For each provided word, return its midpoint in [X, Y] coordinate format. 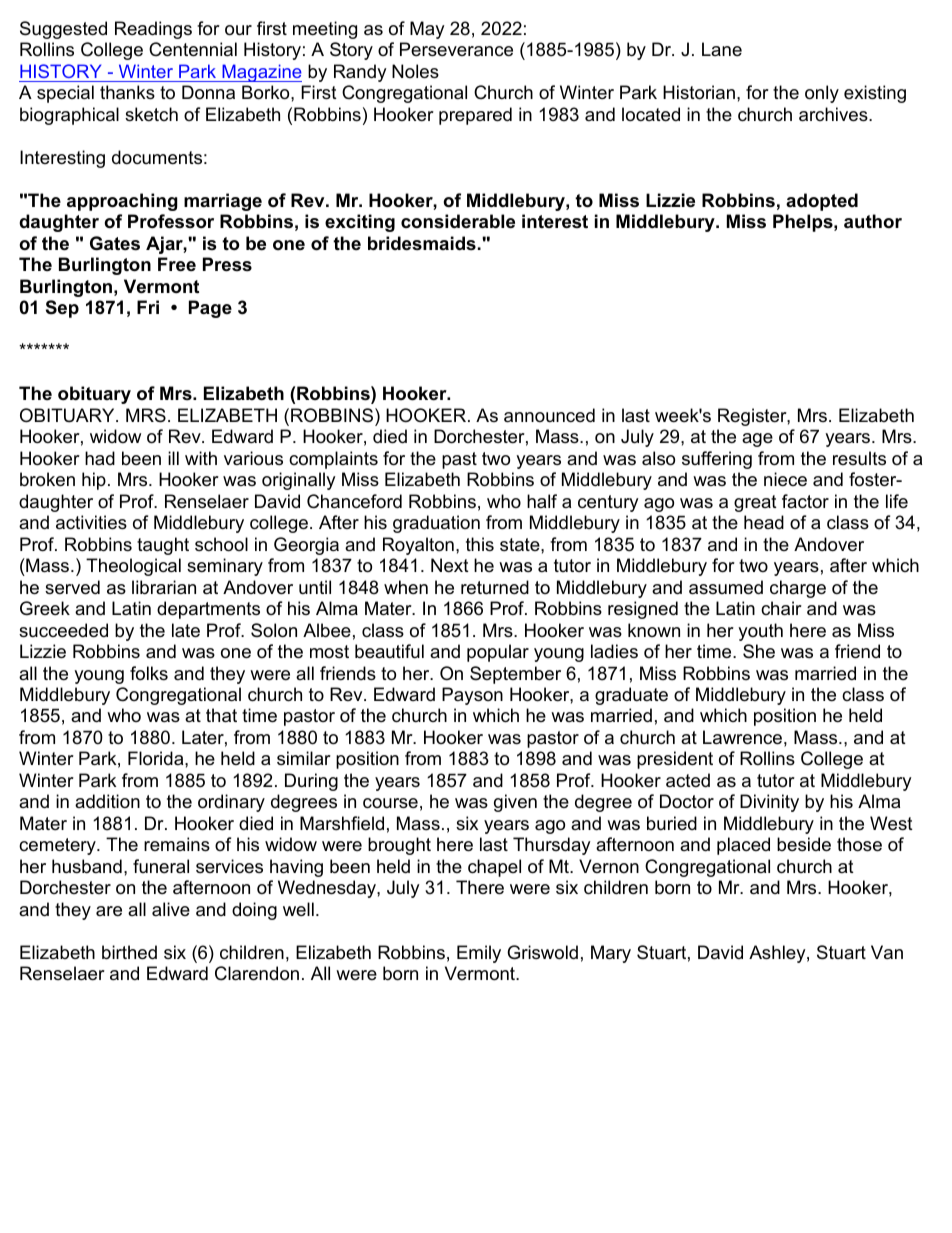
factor [805, 501]
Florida [157, 758]
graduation [436, 524]
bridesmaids [422, 243]
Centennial [193, 49]
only [822, 94]
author [873, 221]
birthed [129, 952]
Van [887, 952]
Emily [479, 954]
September [515, 675]
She [759, 651]
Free [177, 264]
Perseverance [456, 49]
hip [94, 481]
